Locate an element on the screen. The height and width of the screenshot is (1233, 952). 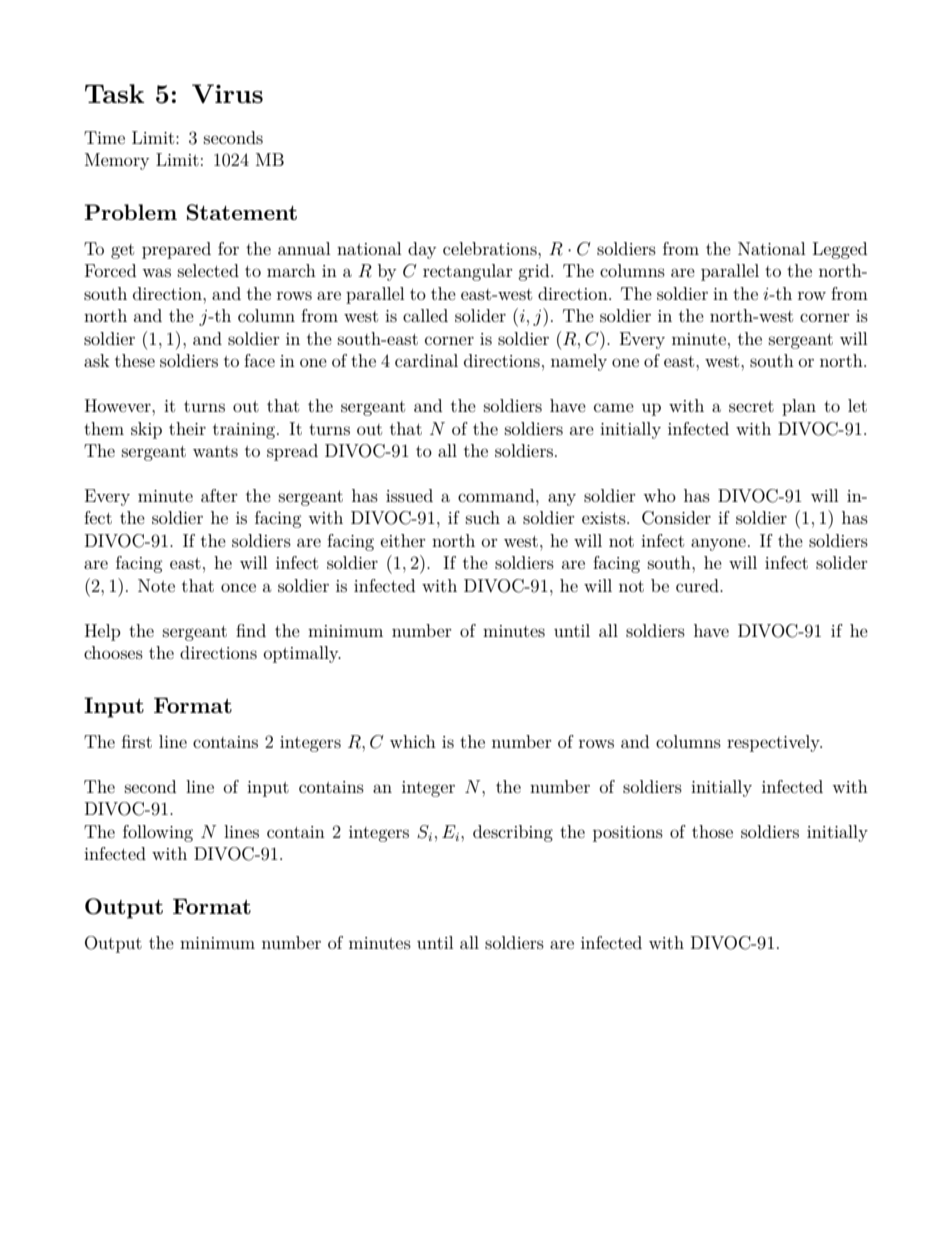
their is located at coordinates (187, 428).
